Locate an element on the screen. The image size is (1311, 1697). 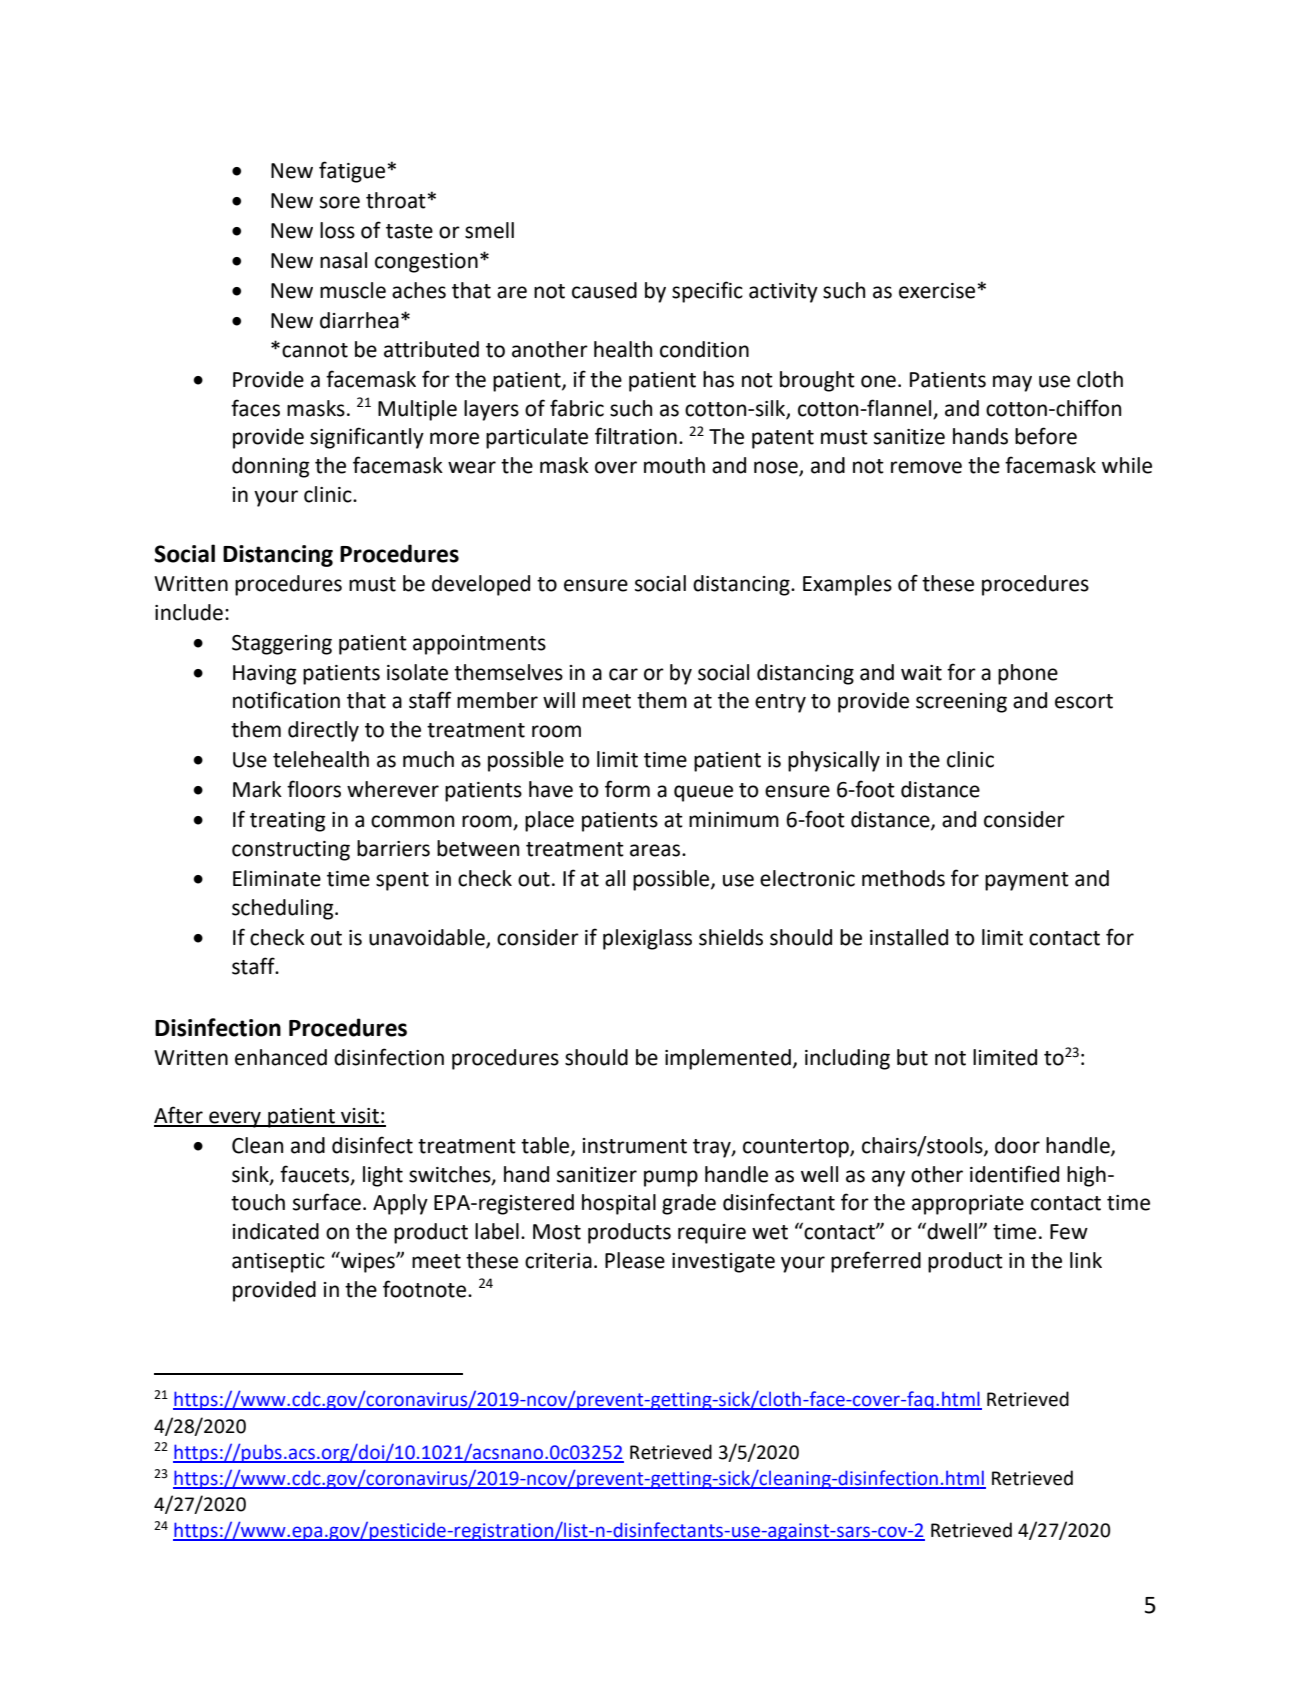
mouth is located at coordinates (674, 465).
